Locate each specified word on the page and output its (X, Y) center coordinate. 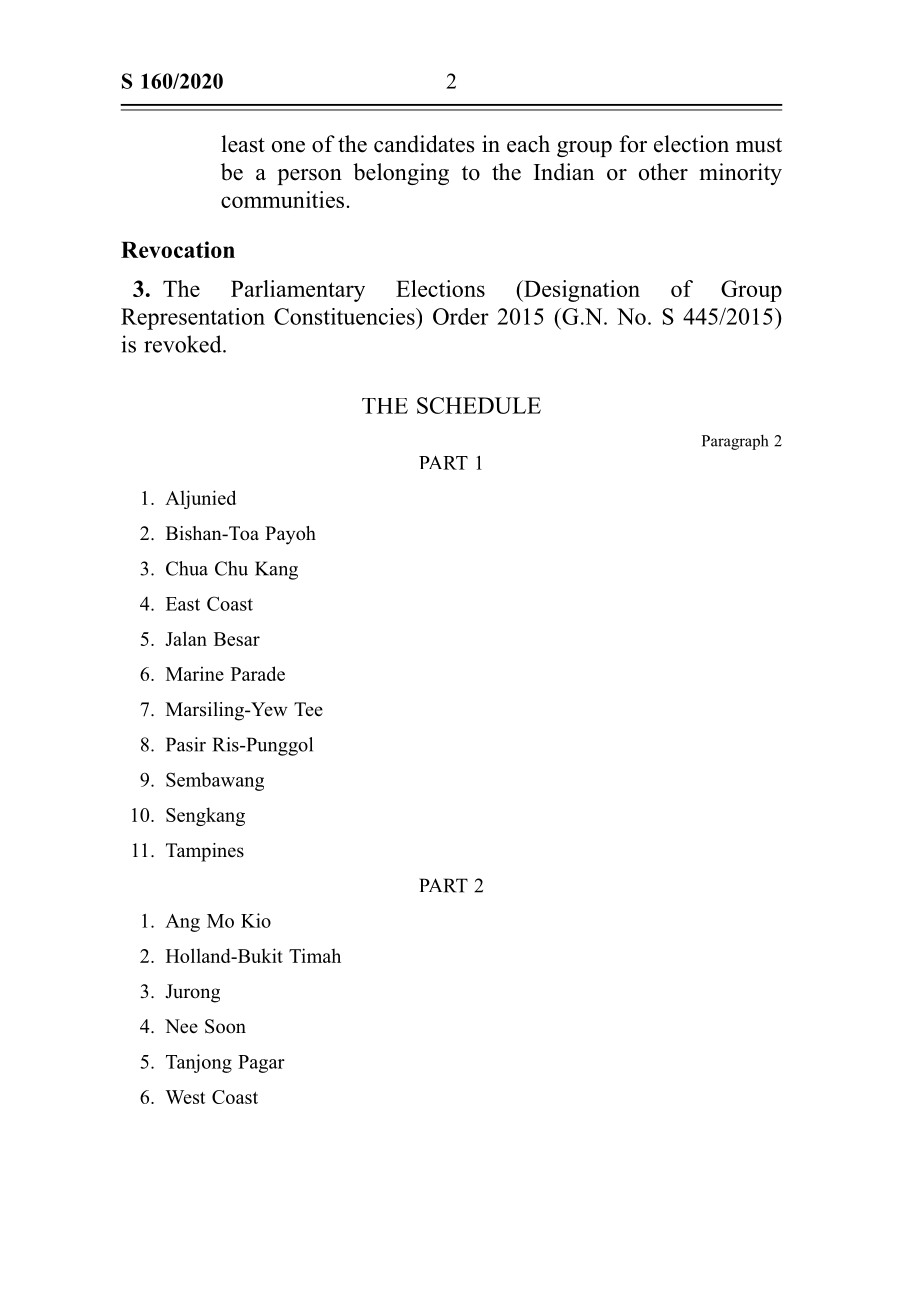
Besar (237, 639)
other (663, 172)
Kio (256, 920)
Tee (308, 709)
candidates (424, 144)
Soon (225, 1026)
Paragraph (735, 442)
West (185, 1097)
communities (282, 199)
